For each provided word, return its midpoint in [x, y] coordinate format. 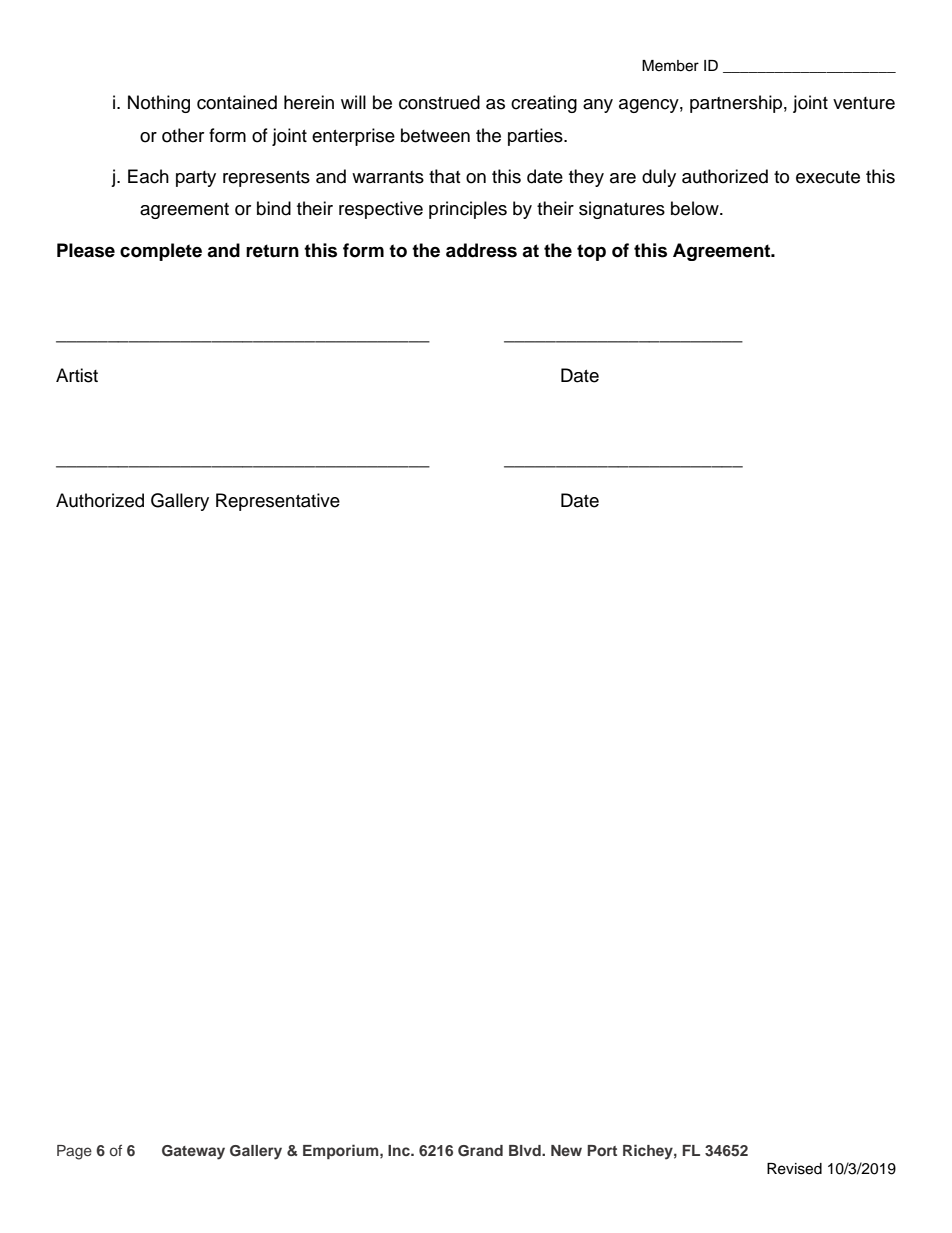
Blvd [526, 1150]
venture [864, 103]
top [591, 252]
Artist [77, 375]
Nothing [159, 104]
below [696, 208]
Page [74, 1152]
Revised [794, 1169]
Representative [278, 502]
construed [439, 102]
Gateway [193, 1152]
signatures [622, 210]
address [481, 250]
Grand [480, 1151]
